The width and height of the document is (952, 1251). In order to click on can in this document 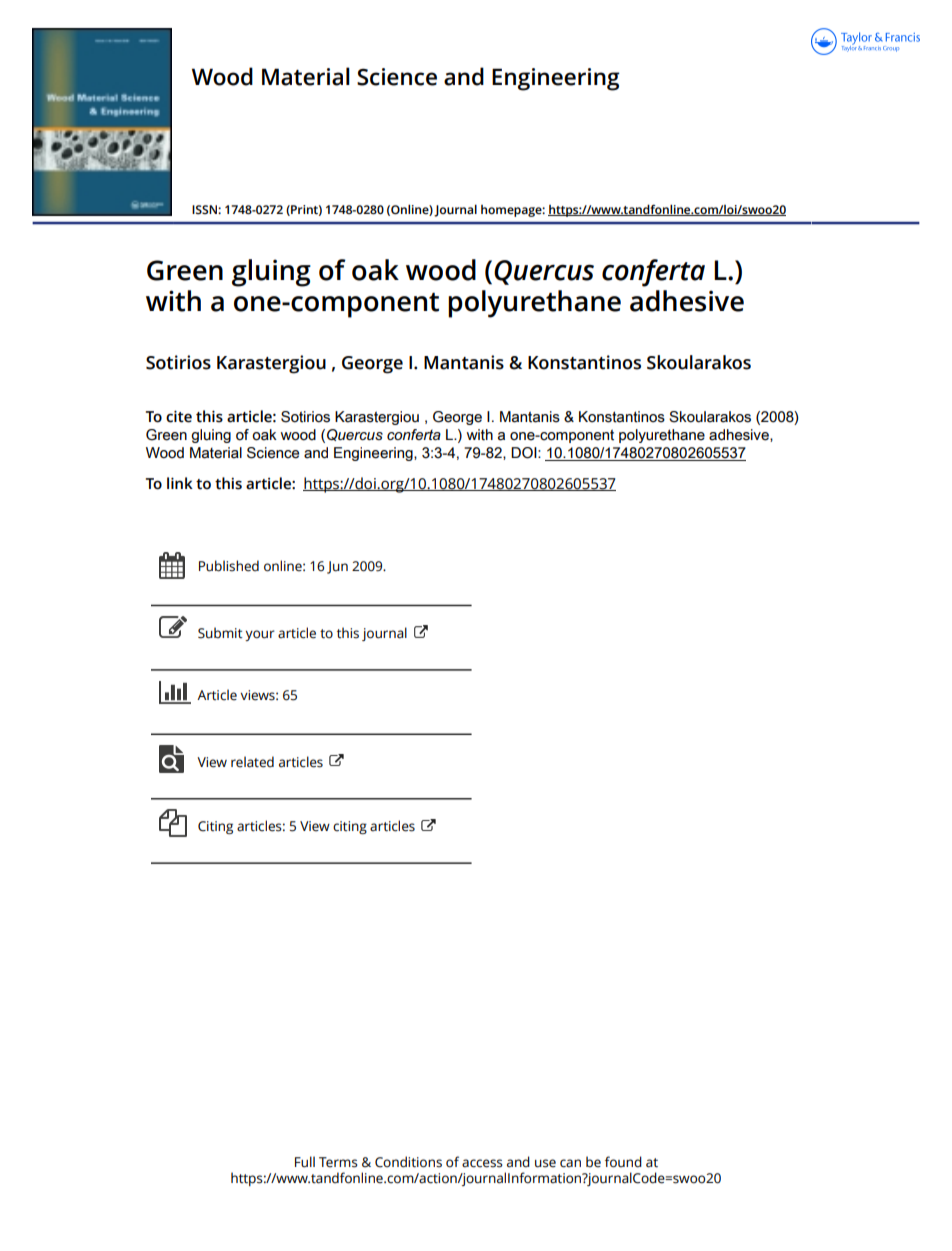, I will do `click(570, 1163)`.
